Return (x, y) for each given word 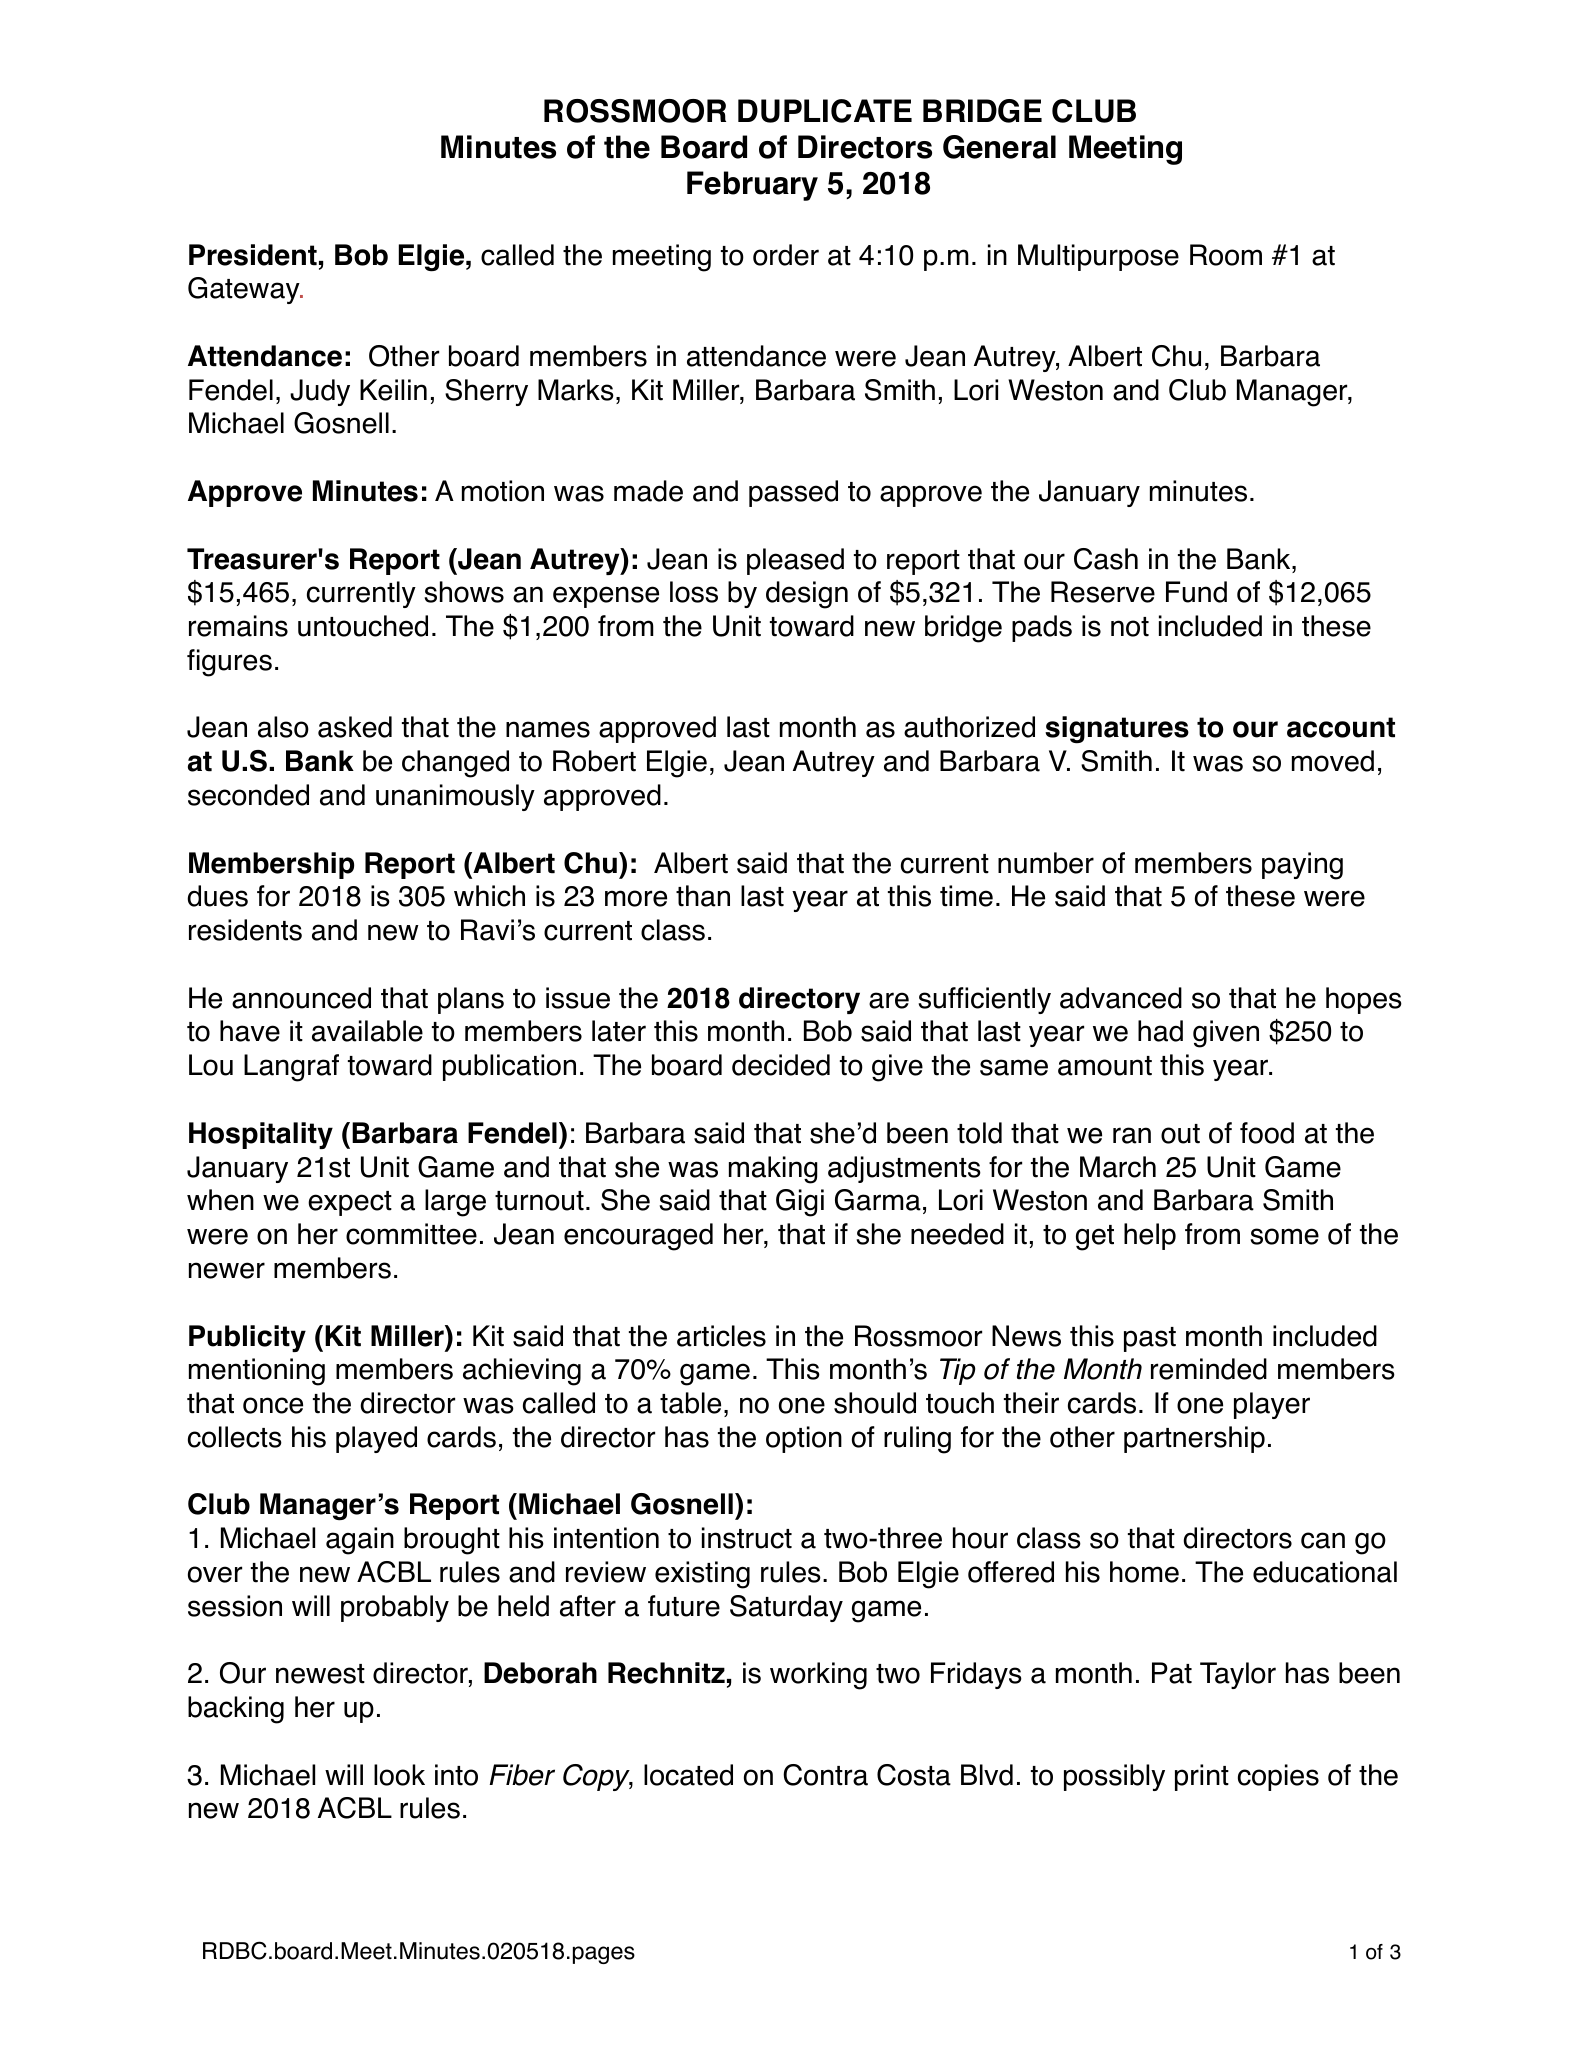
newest (320, 1674)
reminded (1209, 1369)
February (752, 186)
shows (464, 592)
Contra (825, 1775)
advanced (1121, 998)
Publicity (247, 1338)
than (703, 896)
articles (721, 1336)
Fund (1196, 592)
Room (1226, 255)
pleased (795, 561)
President (253, 255)
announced (301, 998)
